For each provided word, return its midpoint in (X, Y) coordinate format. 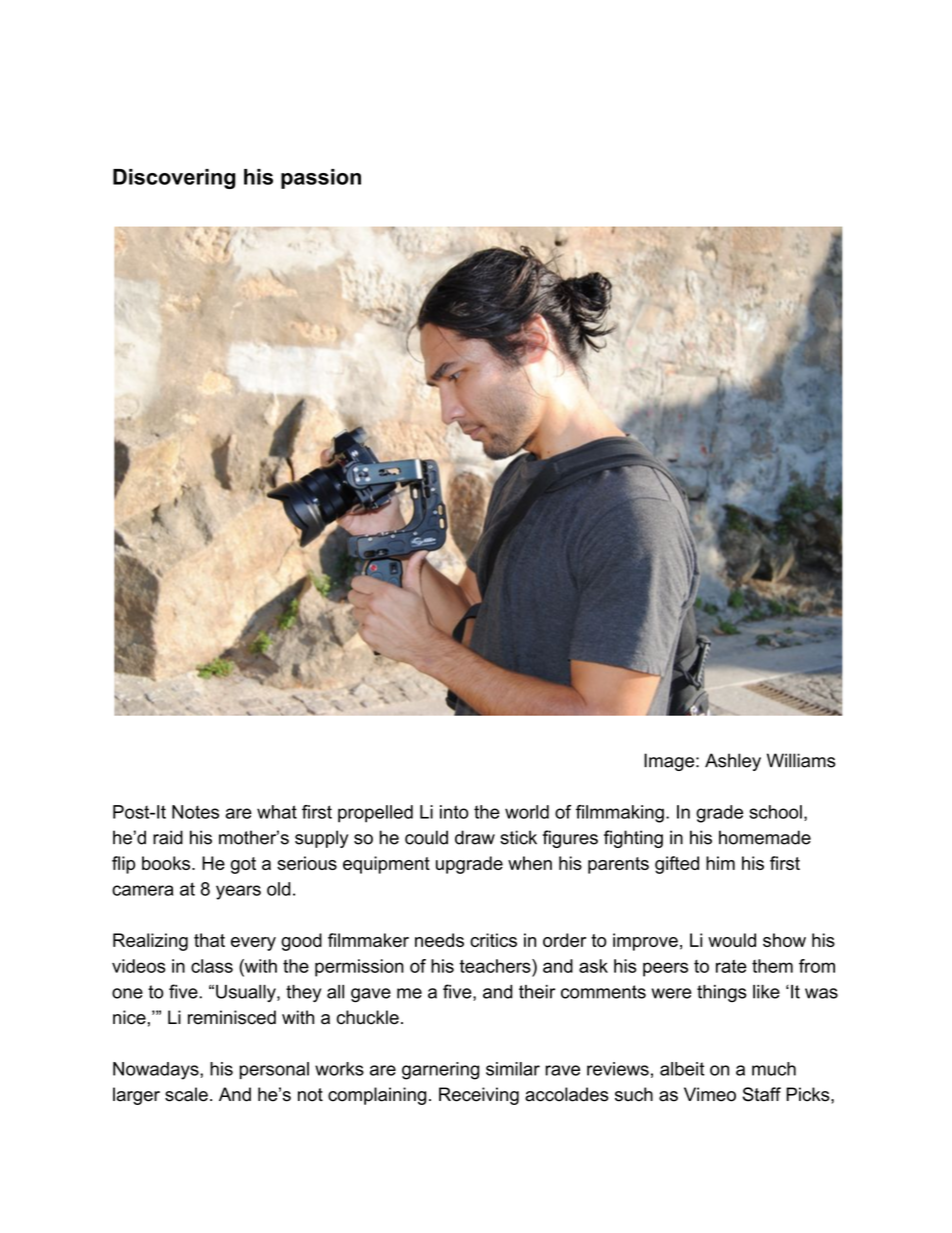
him (720, 863)
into (454, 812)
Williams (801, 760)
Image (669, 762)
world (527, 812)
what (277, 812)
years (238, 892)
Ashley (733, 762)
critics (493, 940)
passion (321, 179)
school (775, 812)
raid (168, 837)
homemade (765, 837)
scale (186, 1094)
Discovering (174, 179)
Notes (195, 812)
